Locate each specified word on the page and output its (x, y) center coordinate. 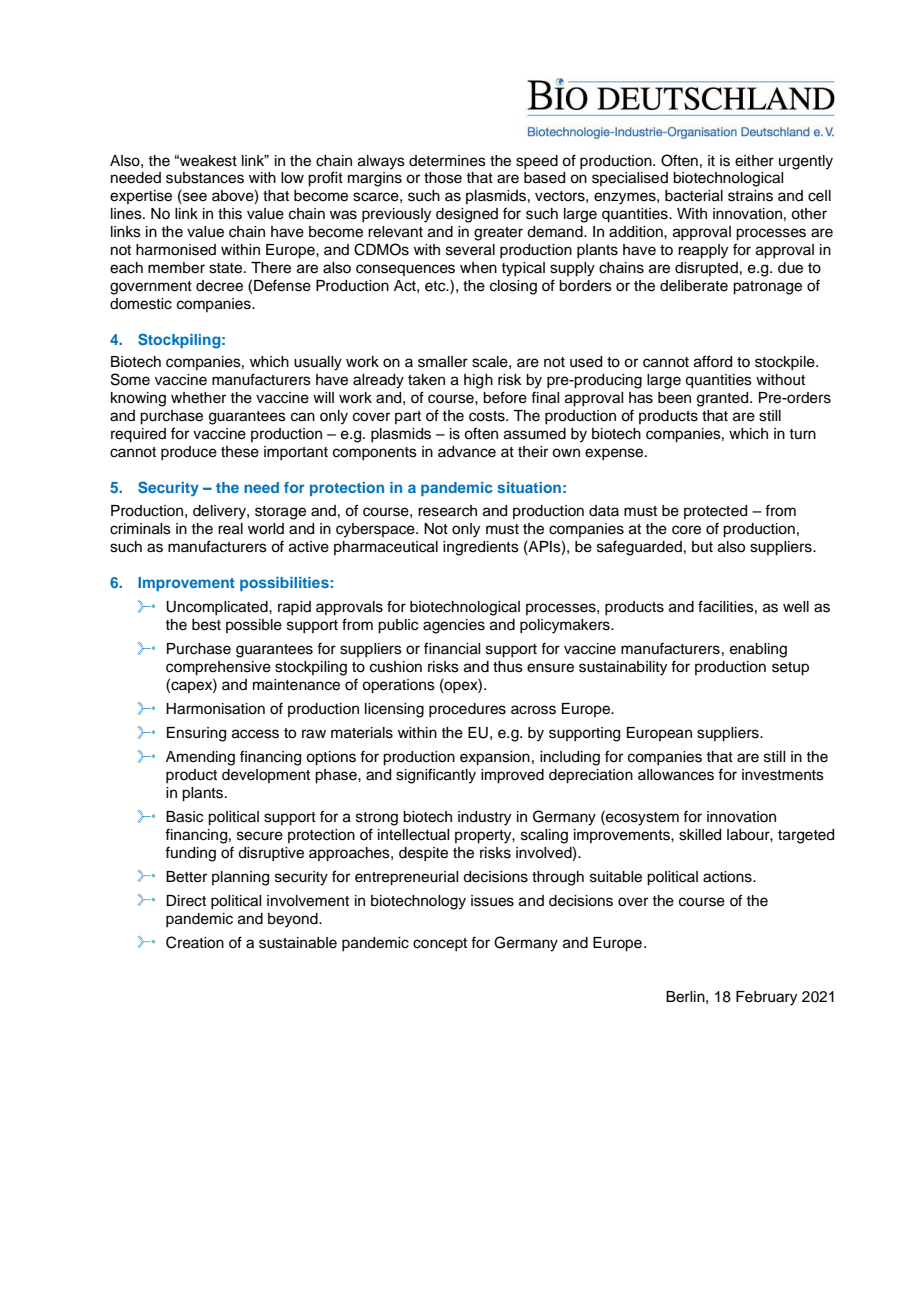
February (766, 998)
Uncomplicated (218, 608)
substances (205, 178)
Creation (195, 942)
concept (440, 944)
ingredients (481, 548)
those (443, 178)
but (702, 547)
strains (750, 196)
